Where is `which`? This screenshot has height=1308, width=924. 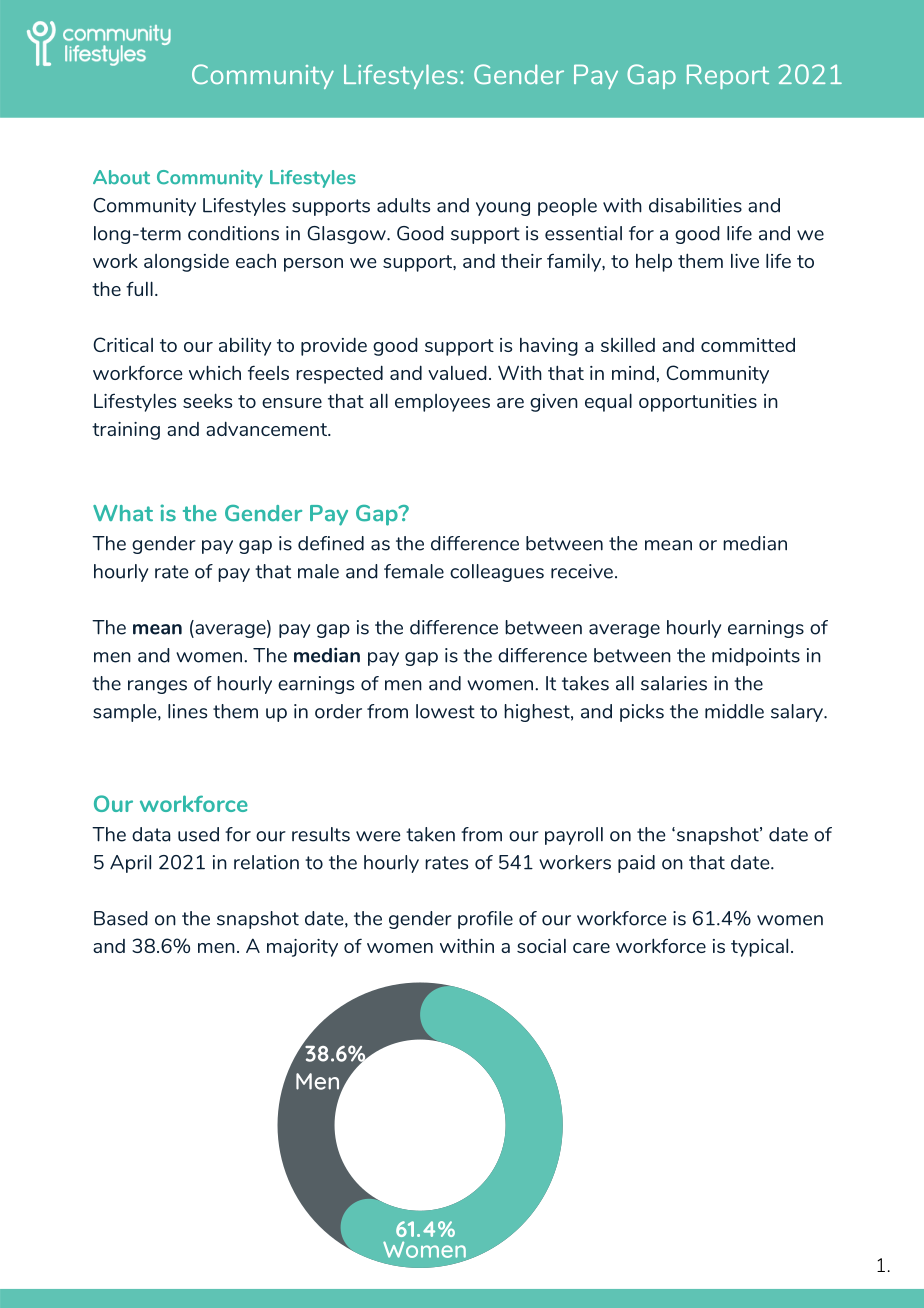 which is located at coordinates (215, 372).
